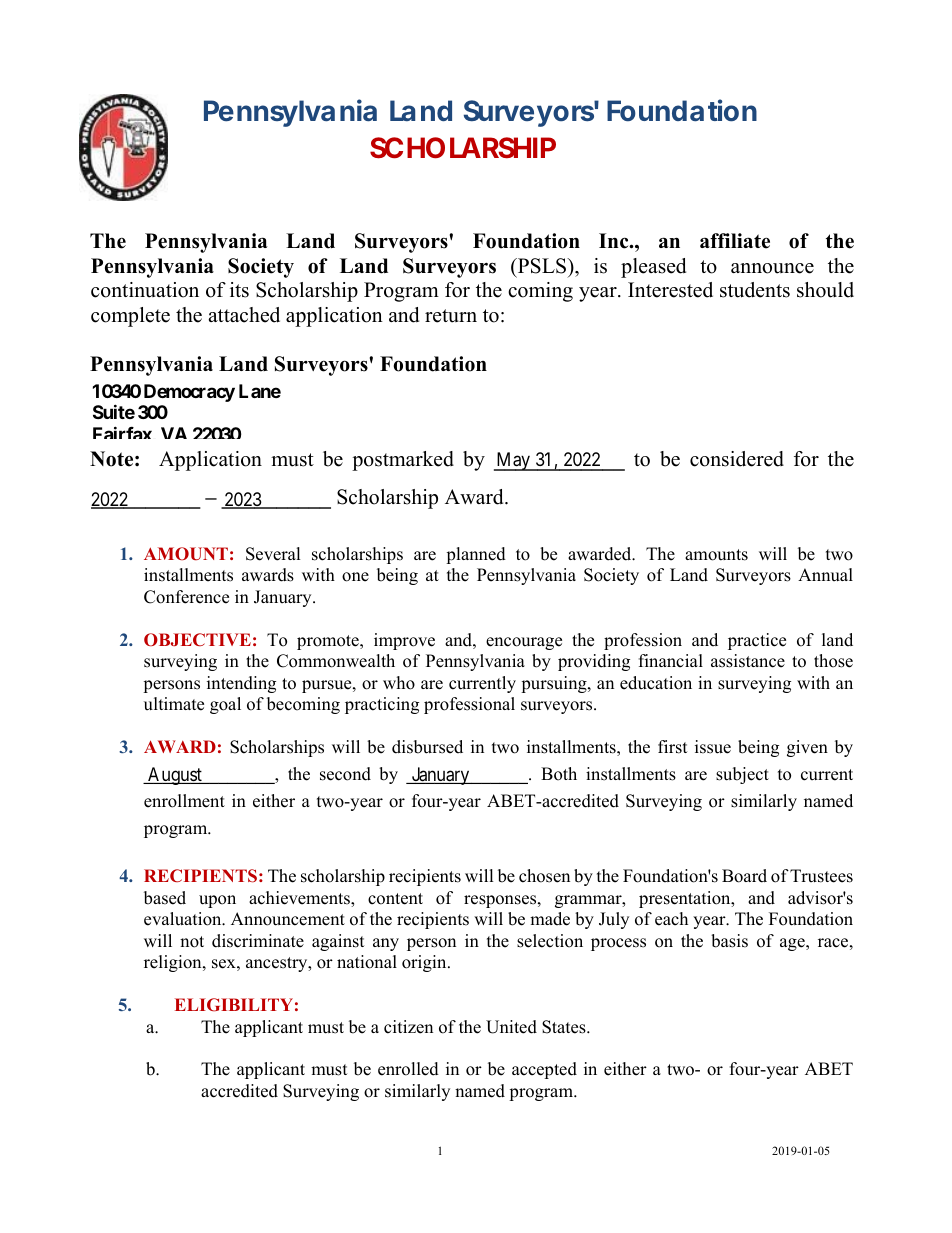 The height and width of the document is (1233, 952). What do you see at coordinates (742, 775) in the document?
I see `subject` at bounding box center [742, 775].
